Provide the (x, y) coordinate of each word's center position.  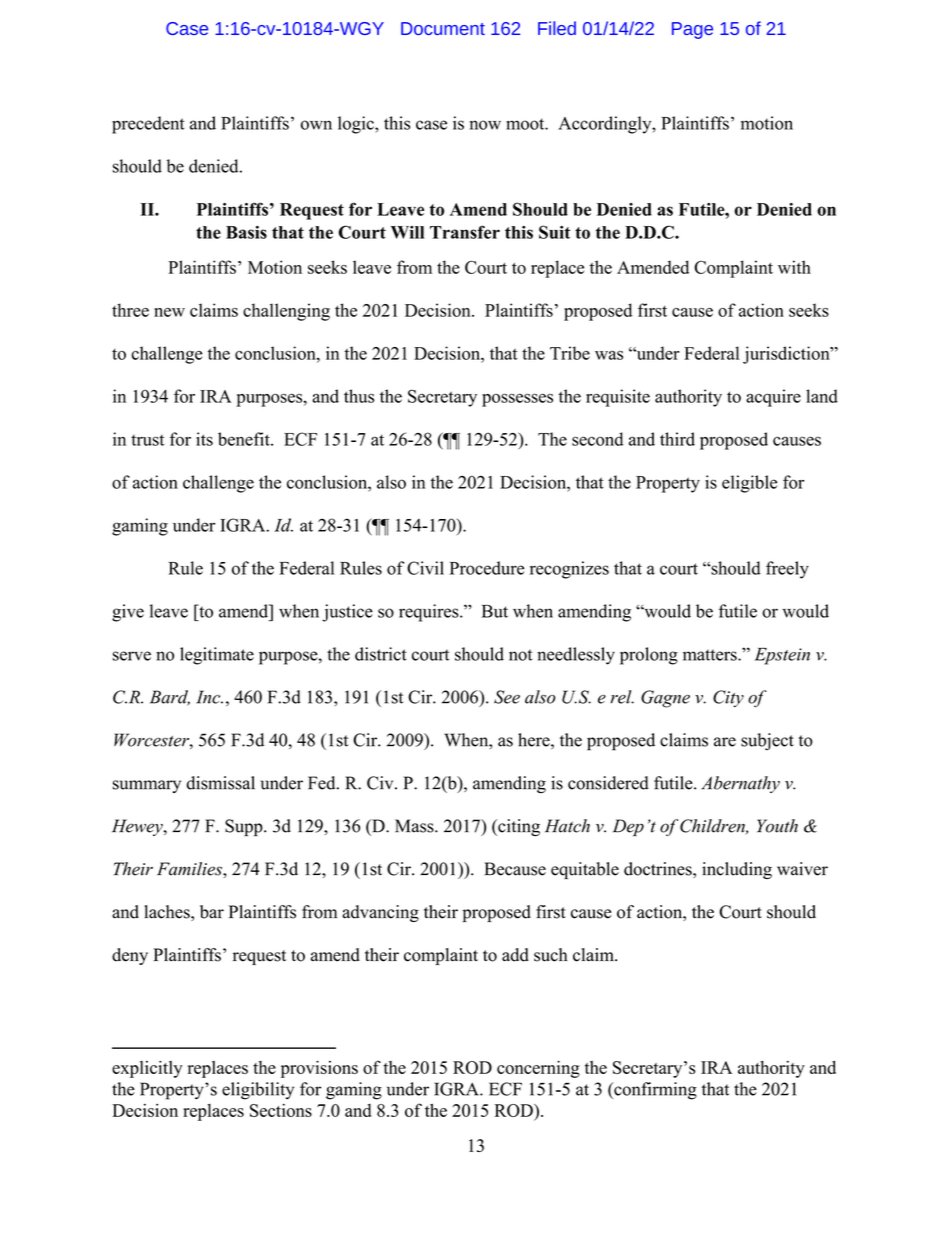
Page (692, 30)
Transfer (465, 232)
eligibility (258, 1091)
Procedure (487, 568)
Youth (777, 826)
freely (787, 570)
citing (518, 827)
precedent (148, 125)
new (169, 312)
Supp (245, 827)
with (794, 267)
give (128, 613)
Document (443, 28)
